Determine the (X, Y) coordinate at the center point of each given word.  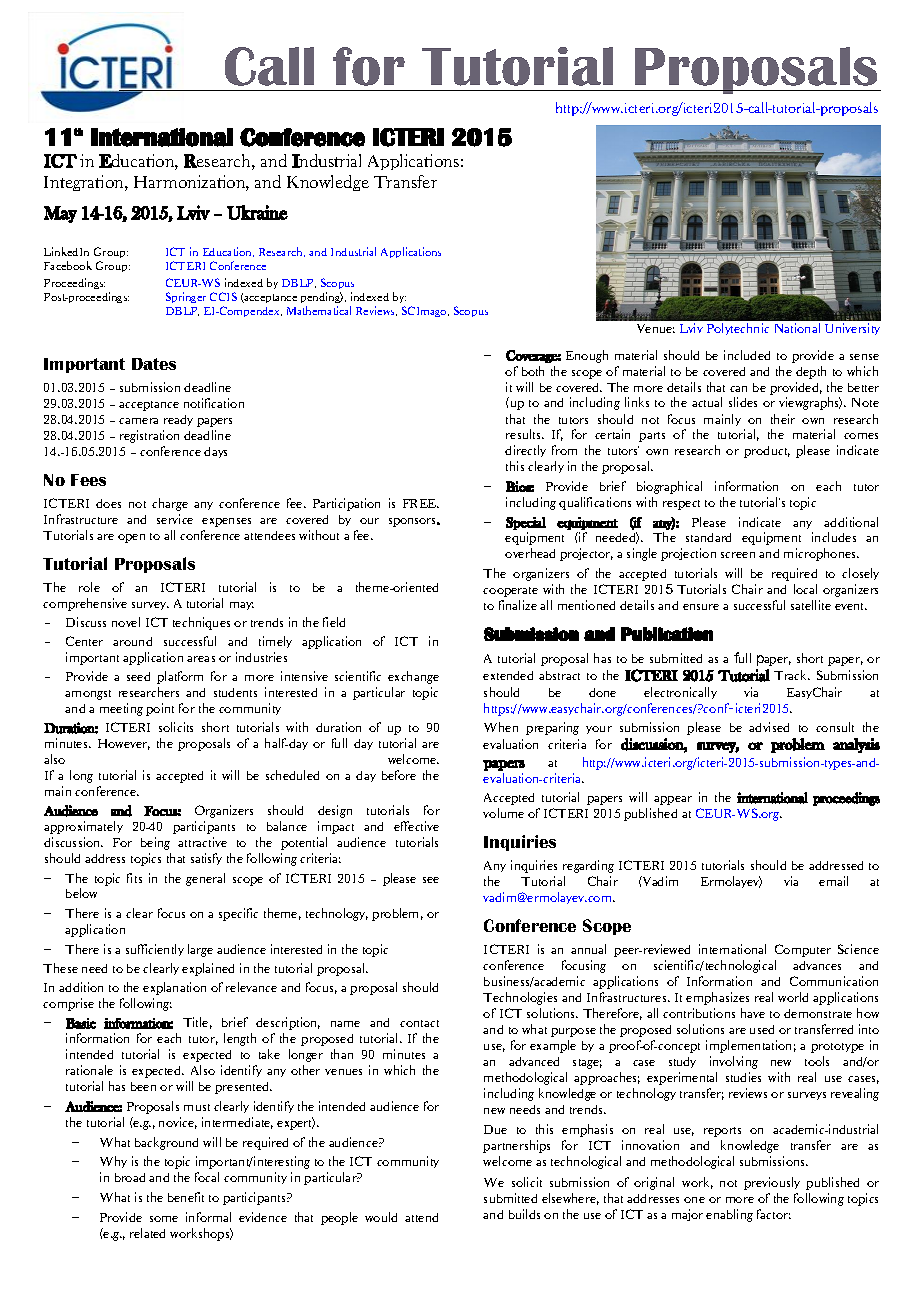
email (833, 881)
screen (738, 555)
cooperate (510, 592)
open (131, 538)
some (164, 1219)
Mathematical (319, 310)
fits (134, 878)
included (747, 355)
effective (416, 826)
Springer (186, 297)
